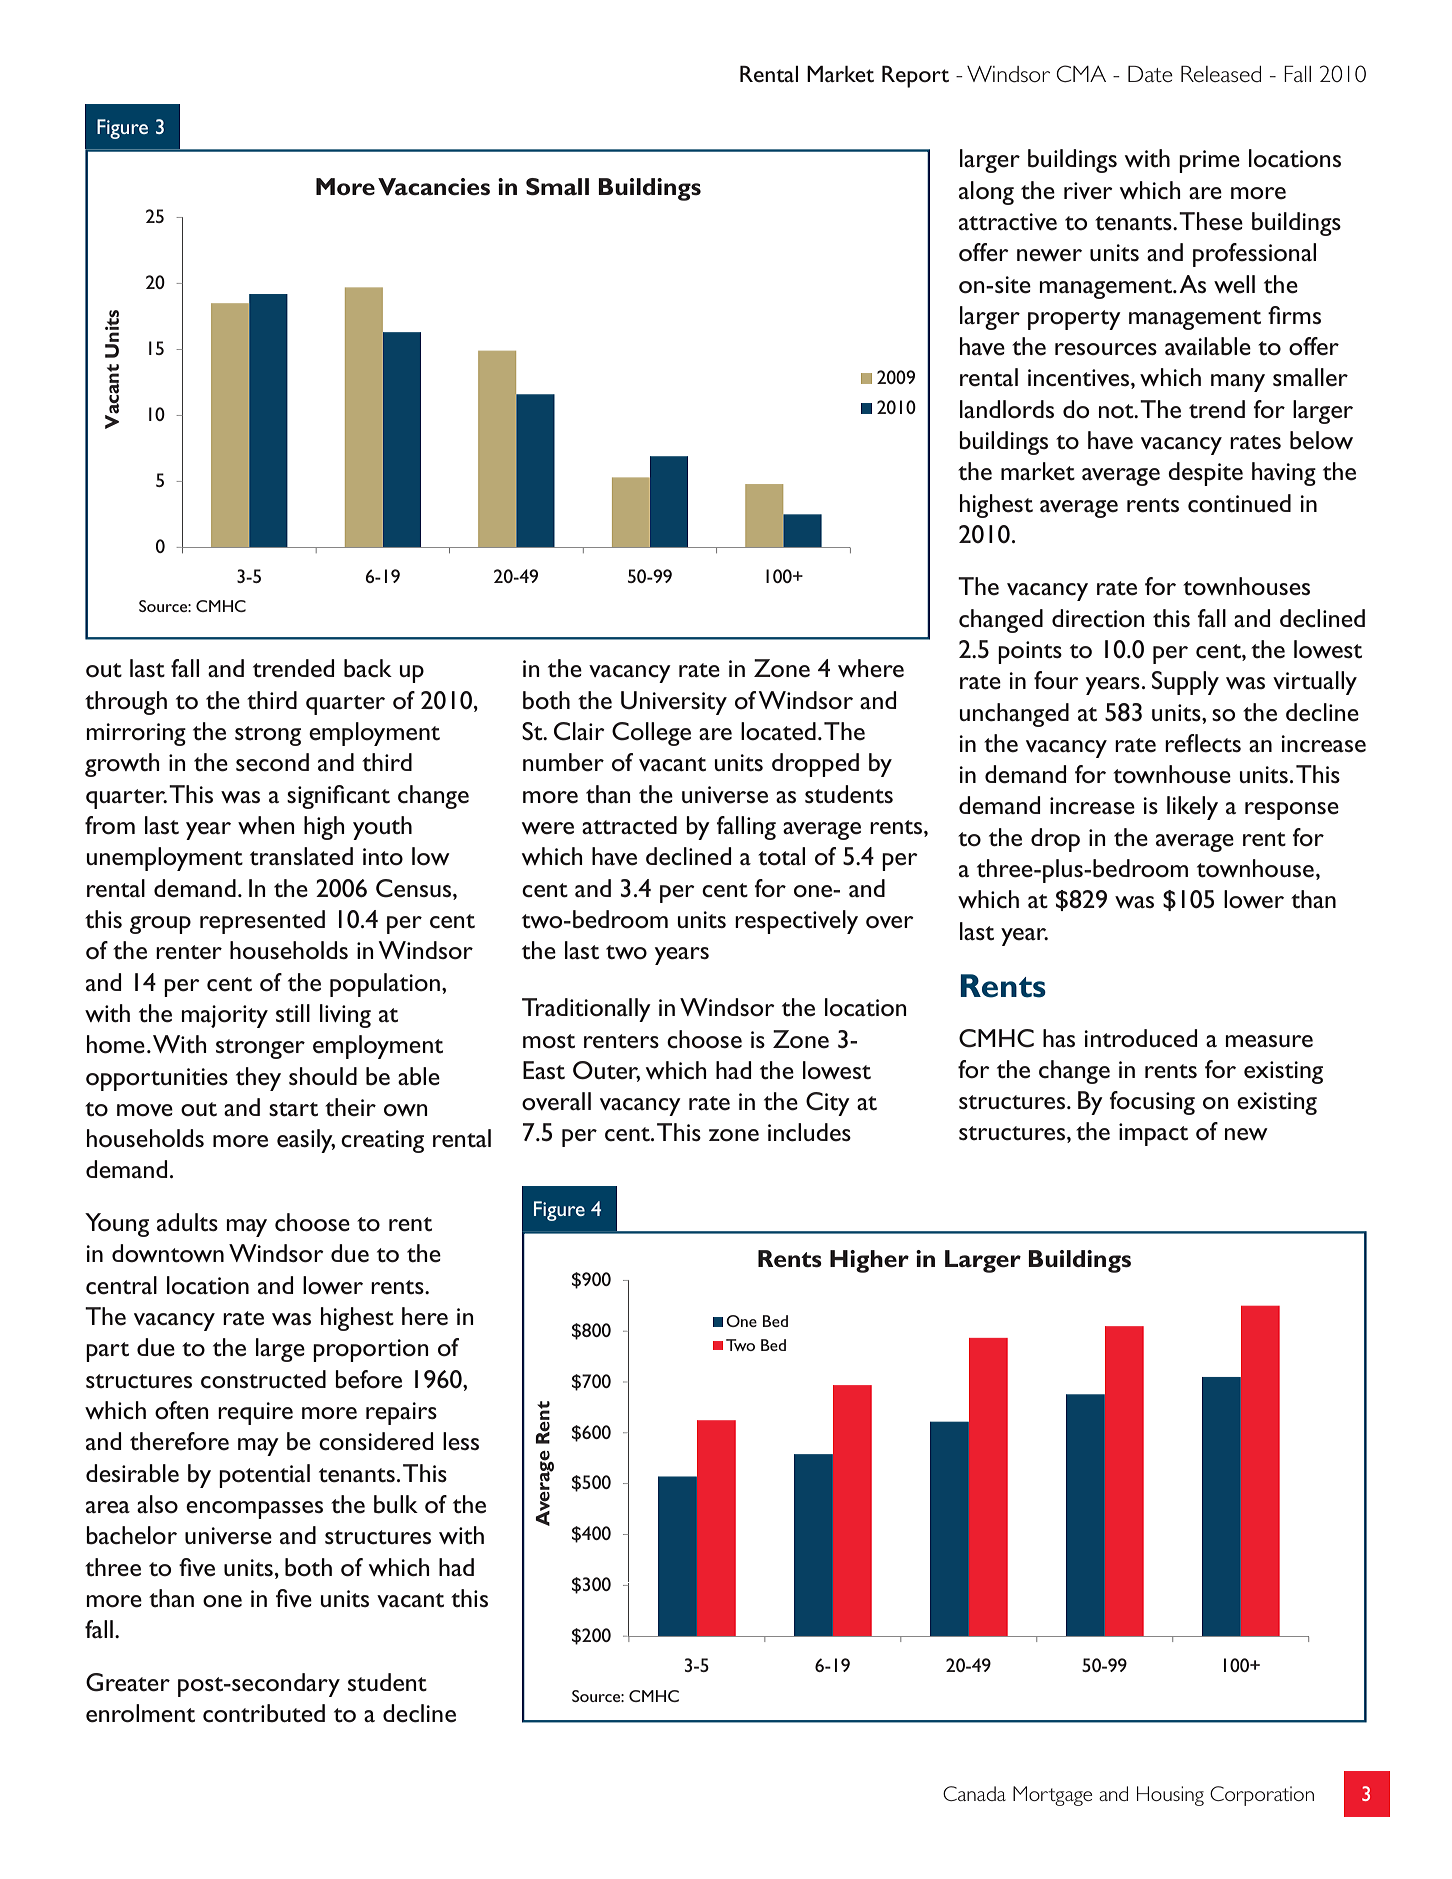  What do you see at coordinates (262, 922) in the screenshot?
I see `represented` at bounding box center [262, 922].
